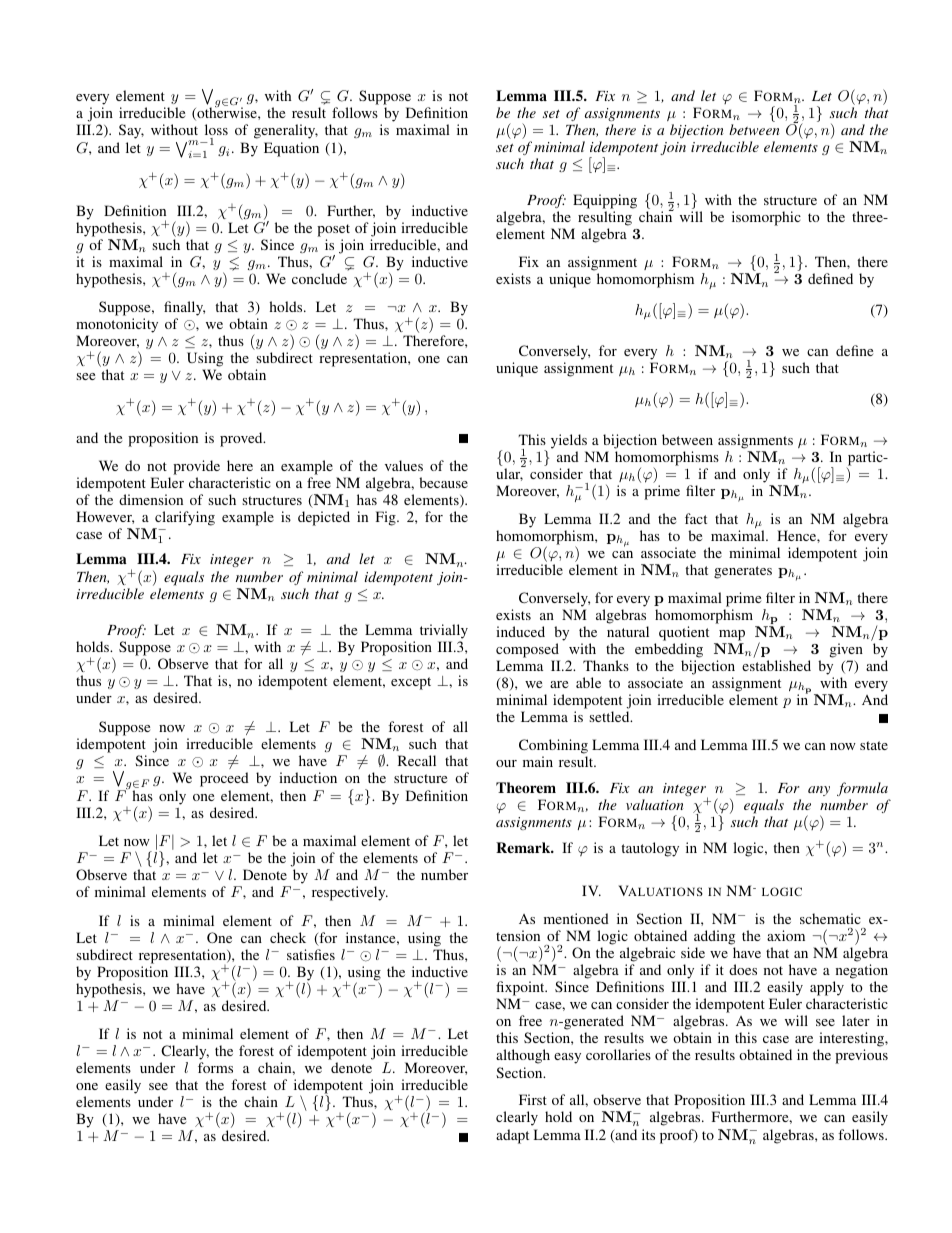 This image has height=1233, width=952. What do you see at coordinates (533, 1099) in the image?
I see `First` at bounding box center [533, 1099].
